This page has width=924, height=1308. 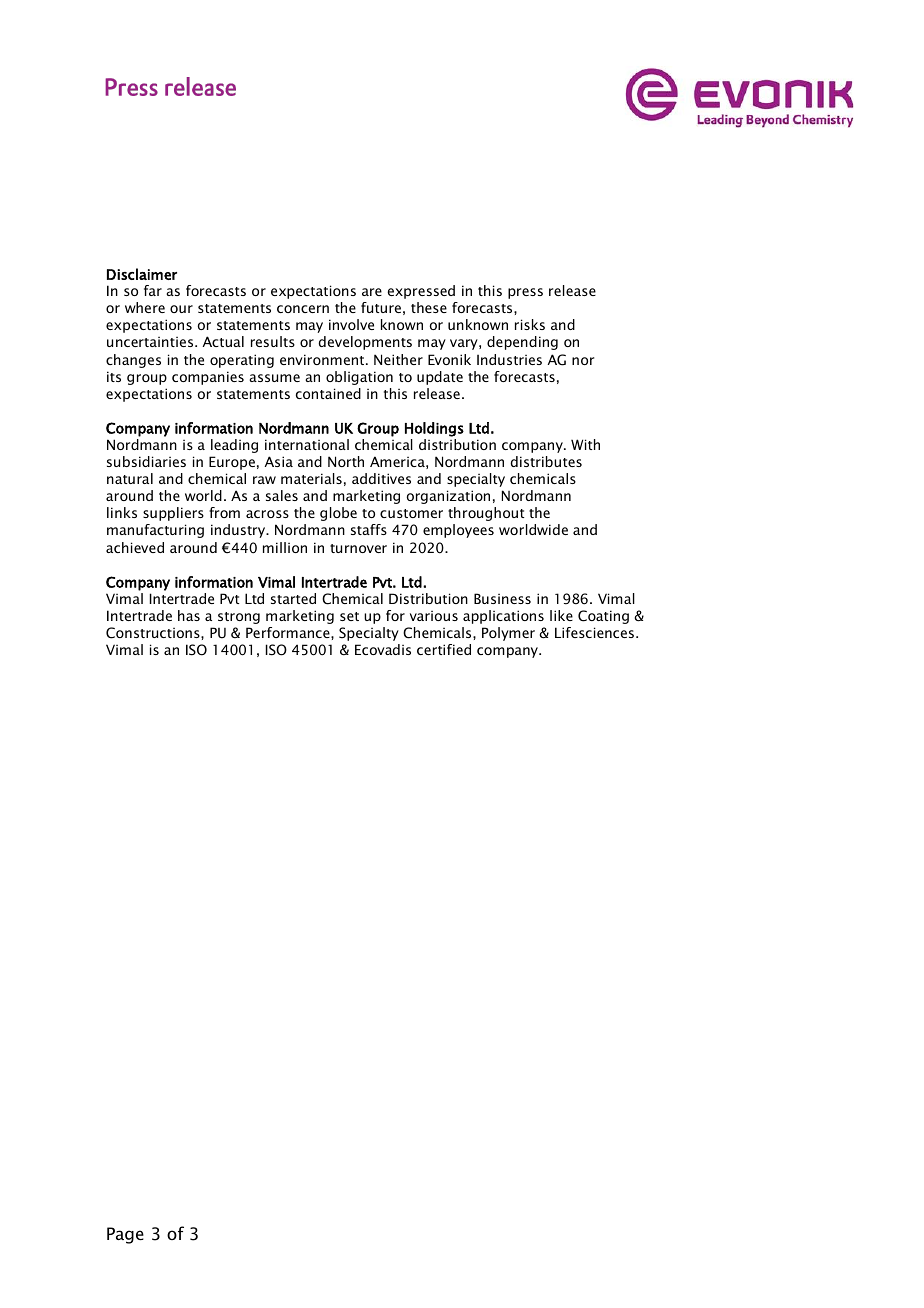 What do you see at coordinates (530, 324) in the page?
I see `risks` at bounding box center [530, 324].
